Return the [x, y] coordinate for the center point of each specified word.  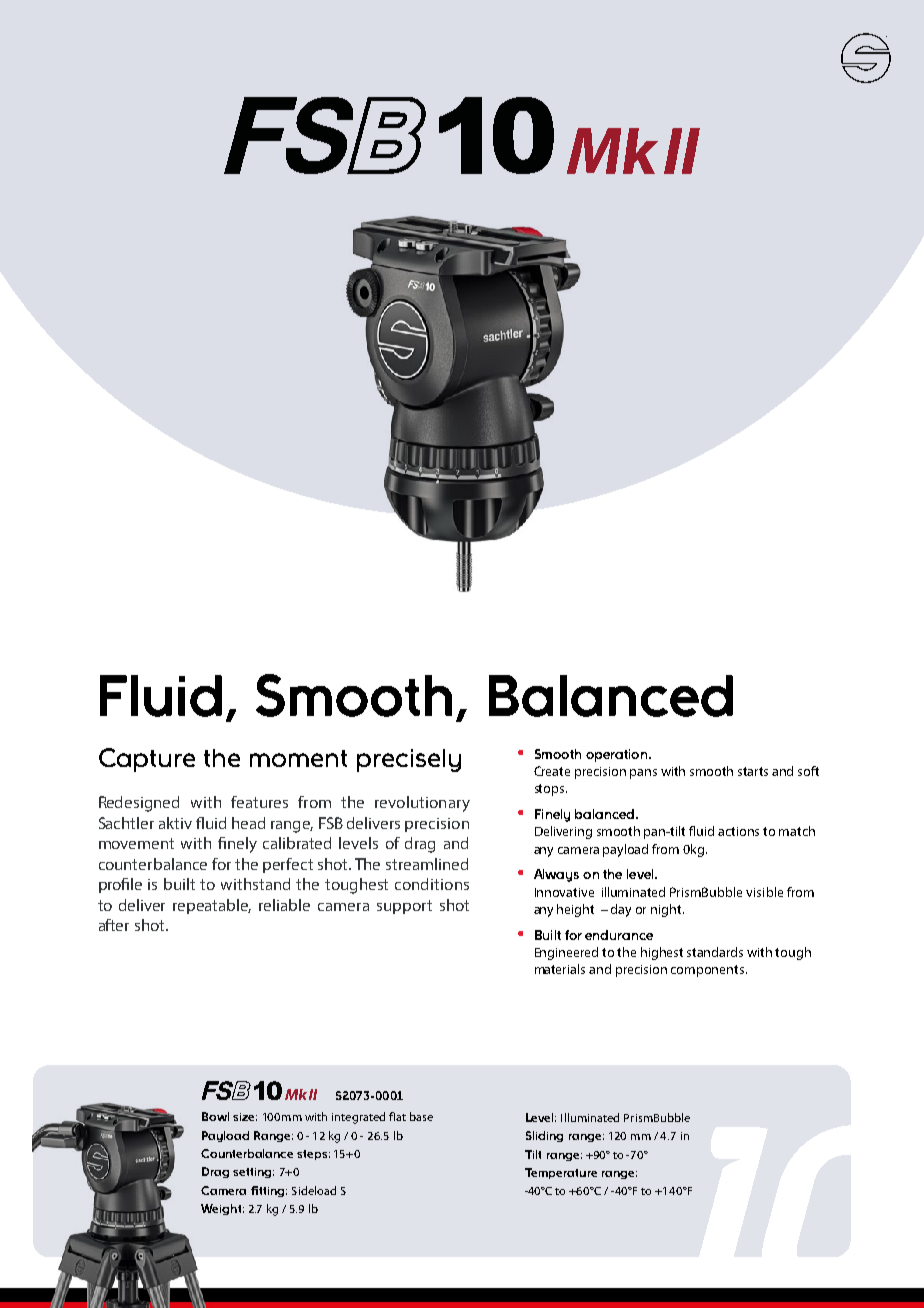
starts [753, 771]
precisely [409, 760]
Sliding [544, 1136]
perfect [288, 865]
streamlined [427, 864]
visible [764, 892]
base [421, 1116]
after [114, 925]
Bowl [215, 1116]
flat [397, 1116]
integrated [358, 1118]
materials [560, 969]
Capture [147, 760]
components [709, 971]
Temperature [561, 1173]
